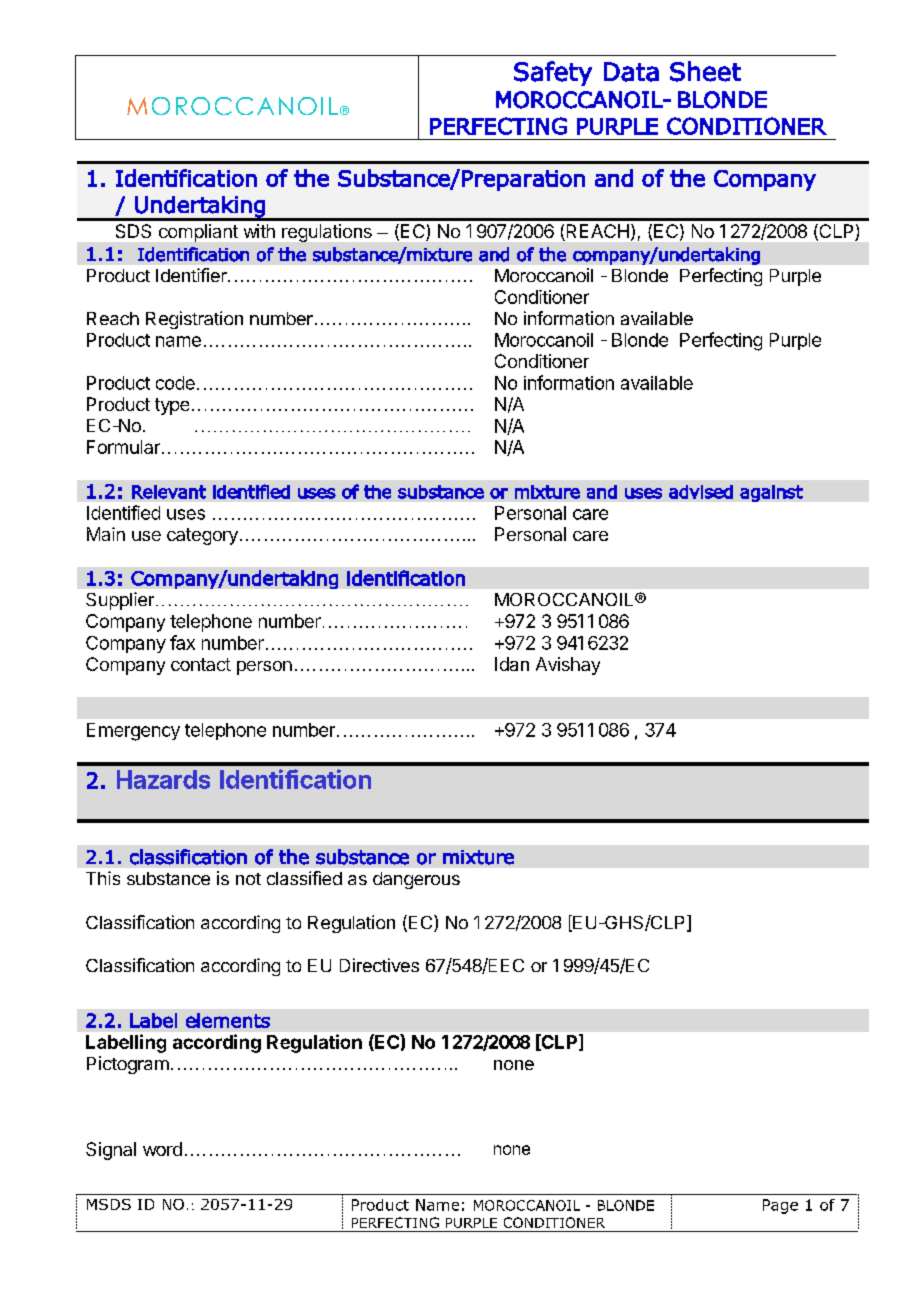  Describe the element at coordinates (182, 642) in the document. I see `fax` at that location.
